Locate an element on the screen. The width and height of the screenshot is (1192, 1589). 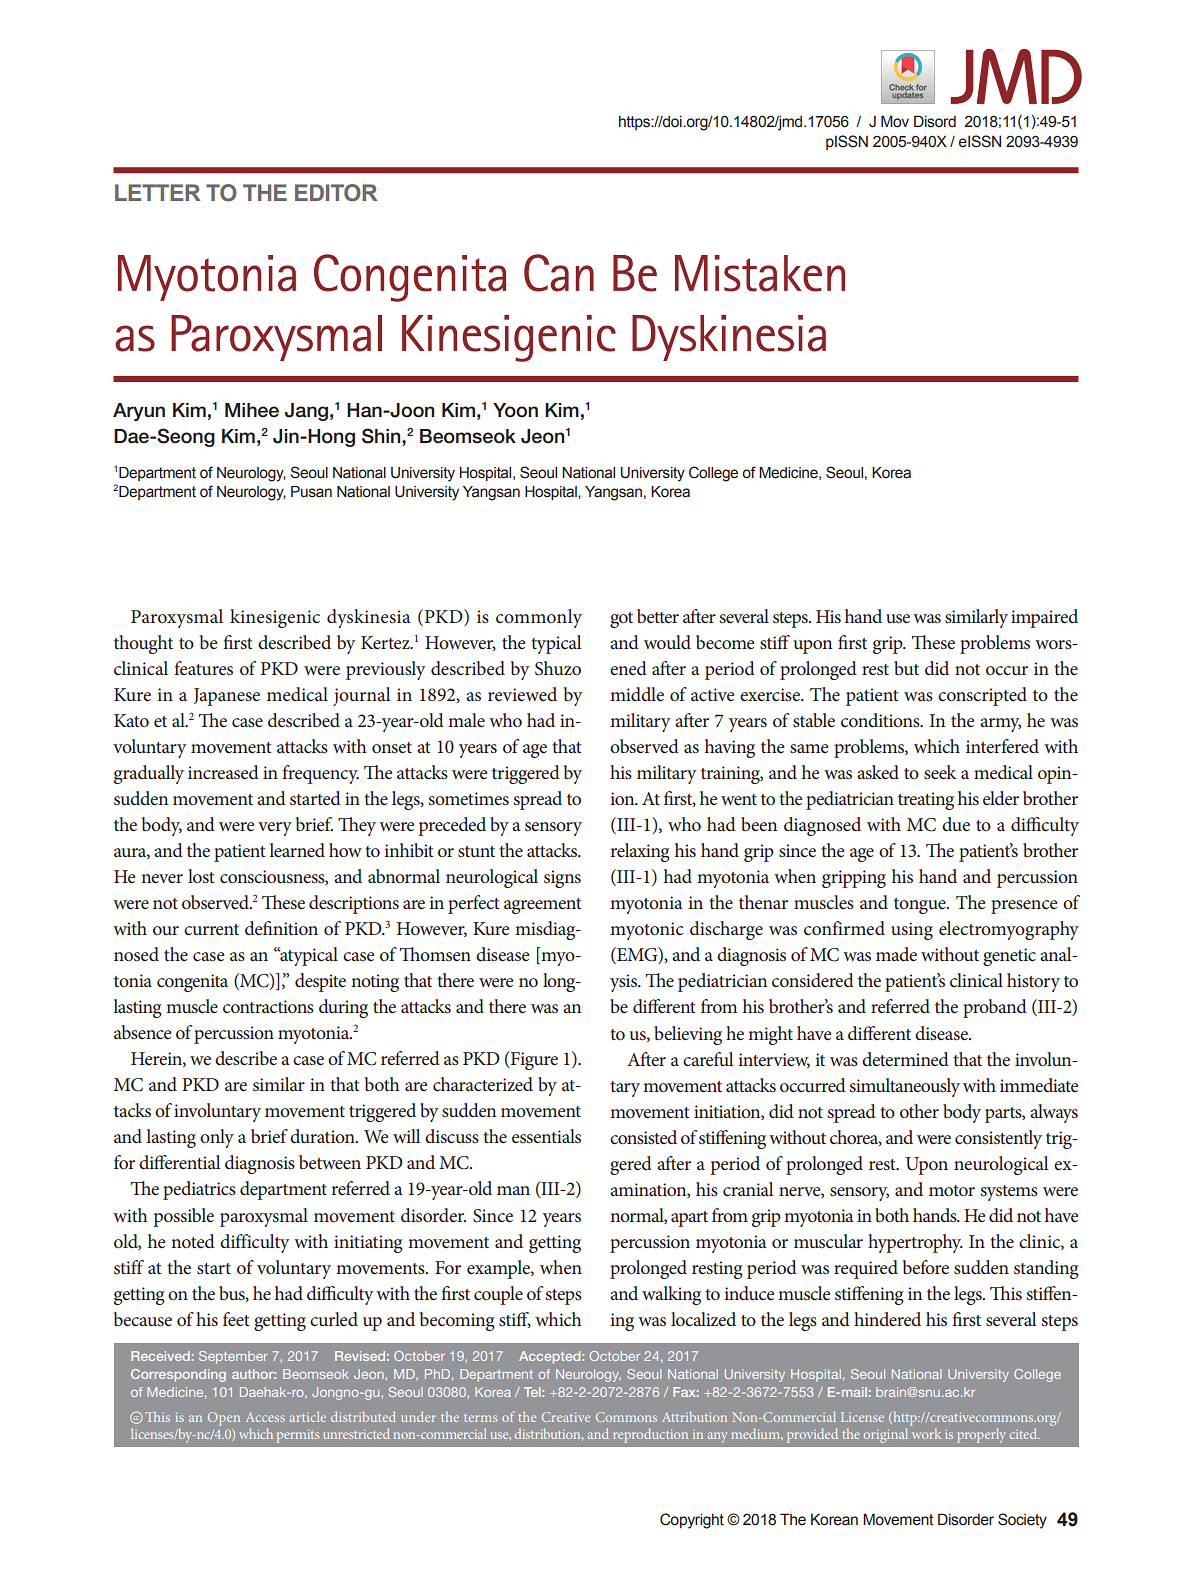
permits is located at coordinates (298, 1436).
